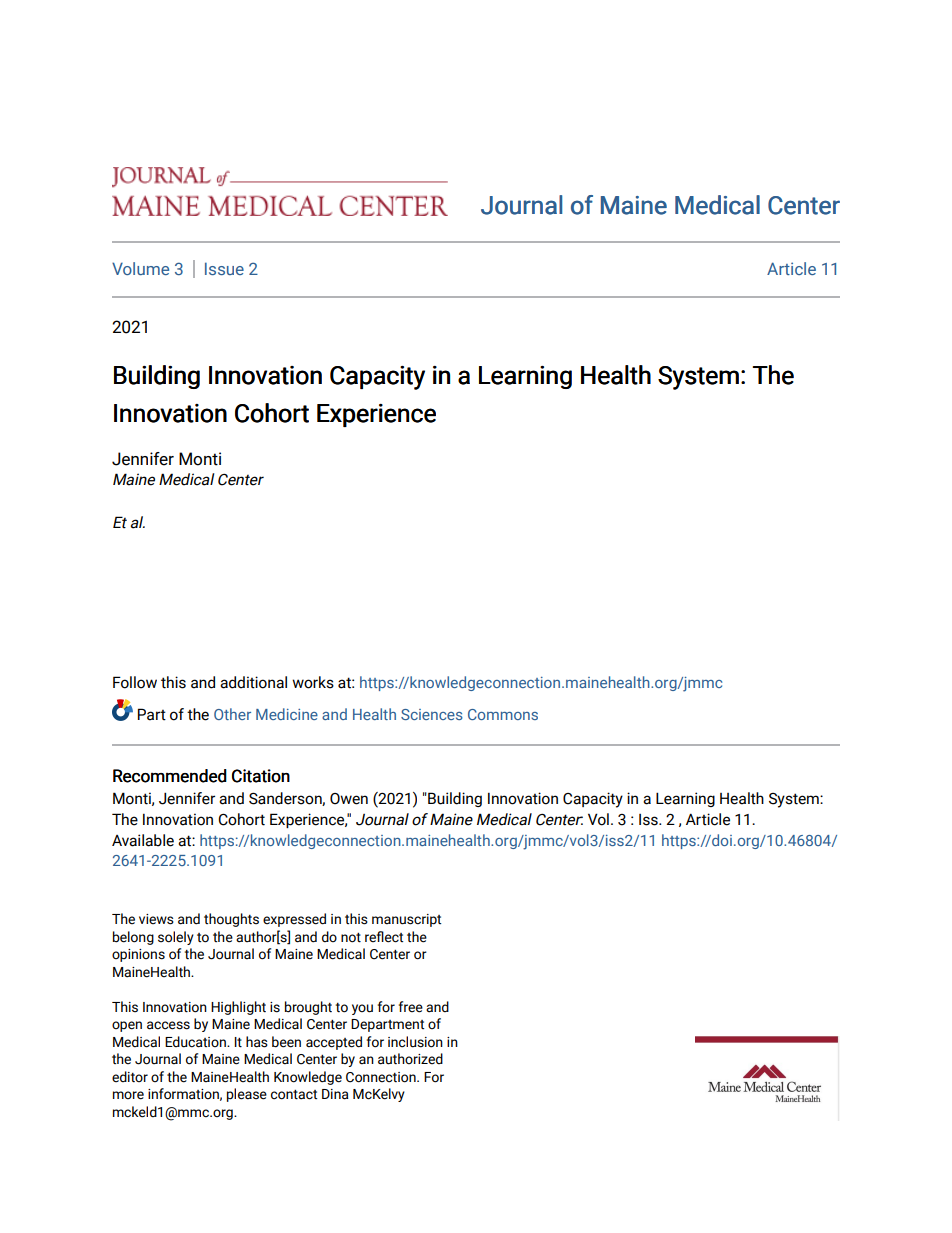  Describe the element at coordinates (313, 682) in the image. I see `works` at that location.
